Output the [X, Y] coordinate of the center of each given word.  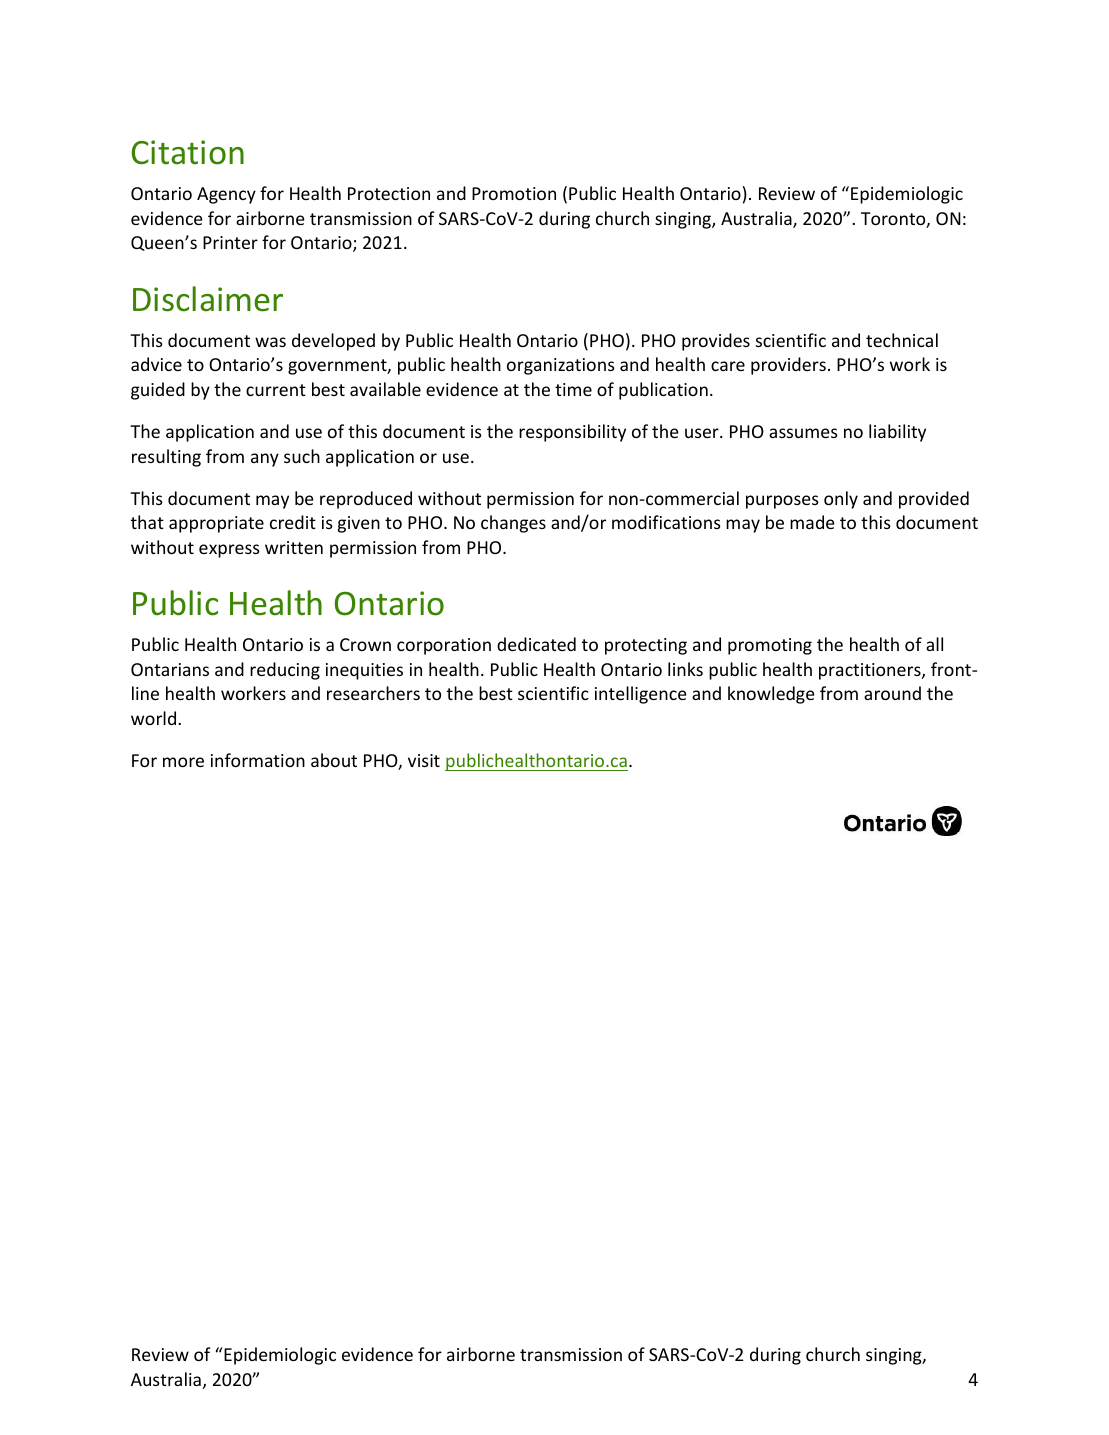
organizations [561, 366]
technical [902, 340]
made [812, 522]
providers [788, 366]
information [258, 760]
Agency [226, 195]
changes [513, 524]
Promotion [514, 193]
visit [424, 760]
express [229, 551]
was [270, 342]
